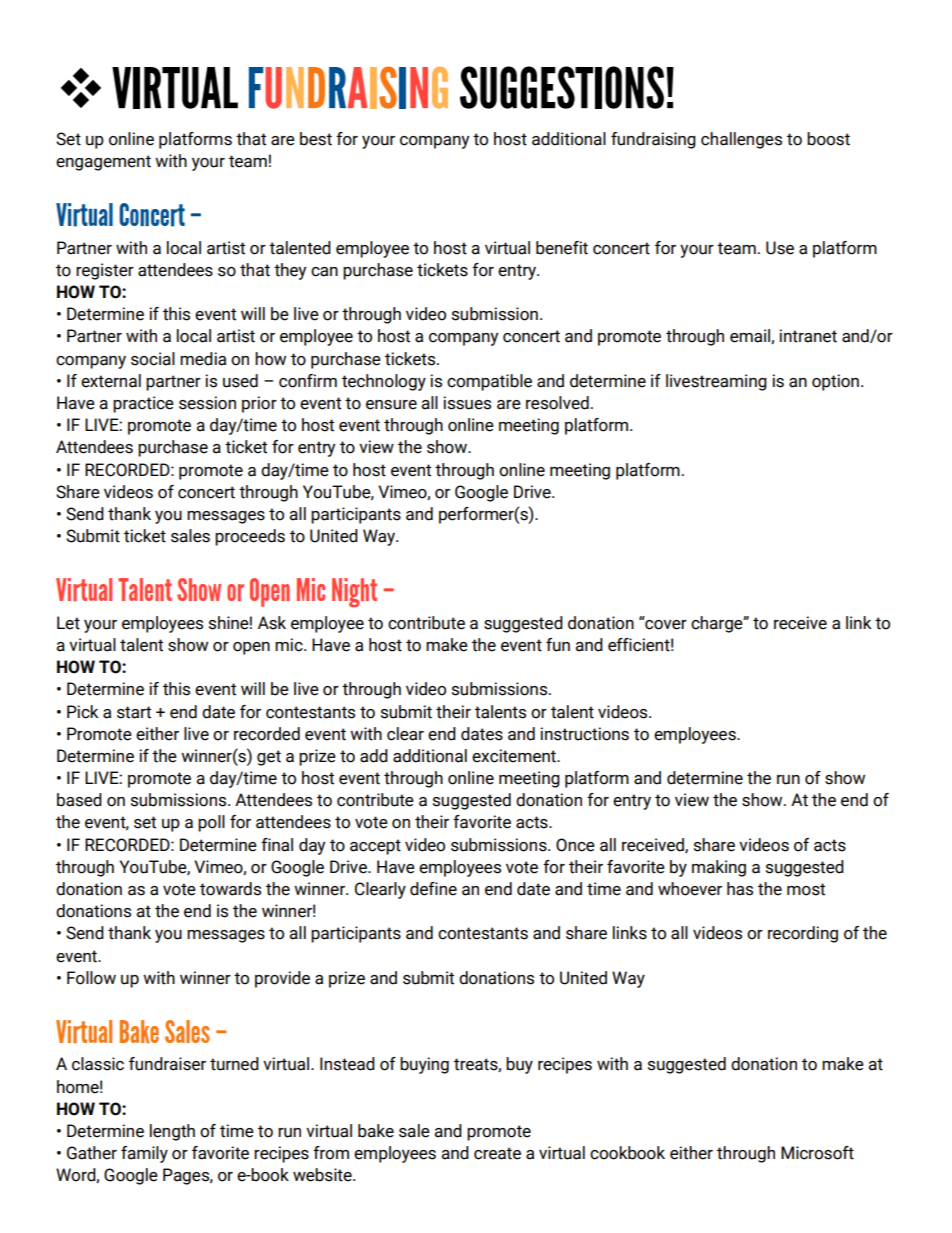 Image resolution: width=952 pixels, height=1233 pixels. Describe the element at coordinates (103, 163) in the image. I see `engagement` at that location.
